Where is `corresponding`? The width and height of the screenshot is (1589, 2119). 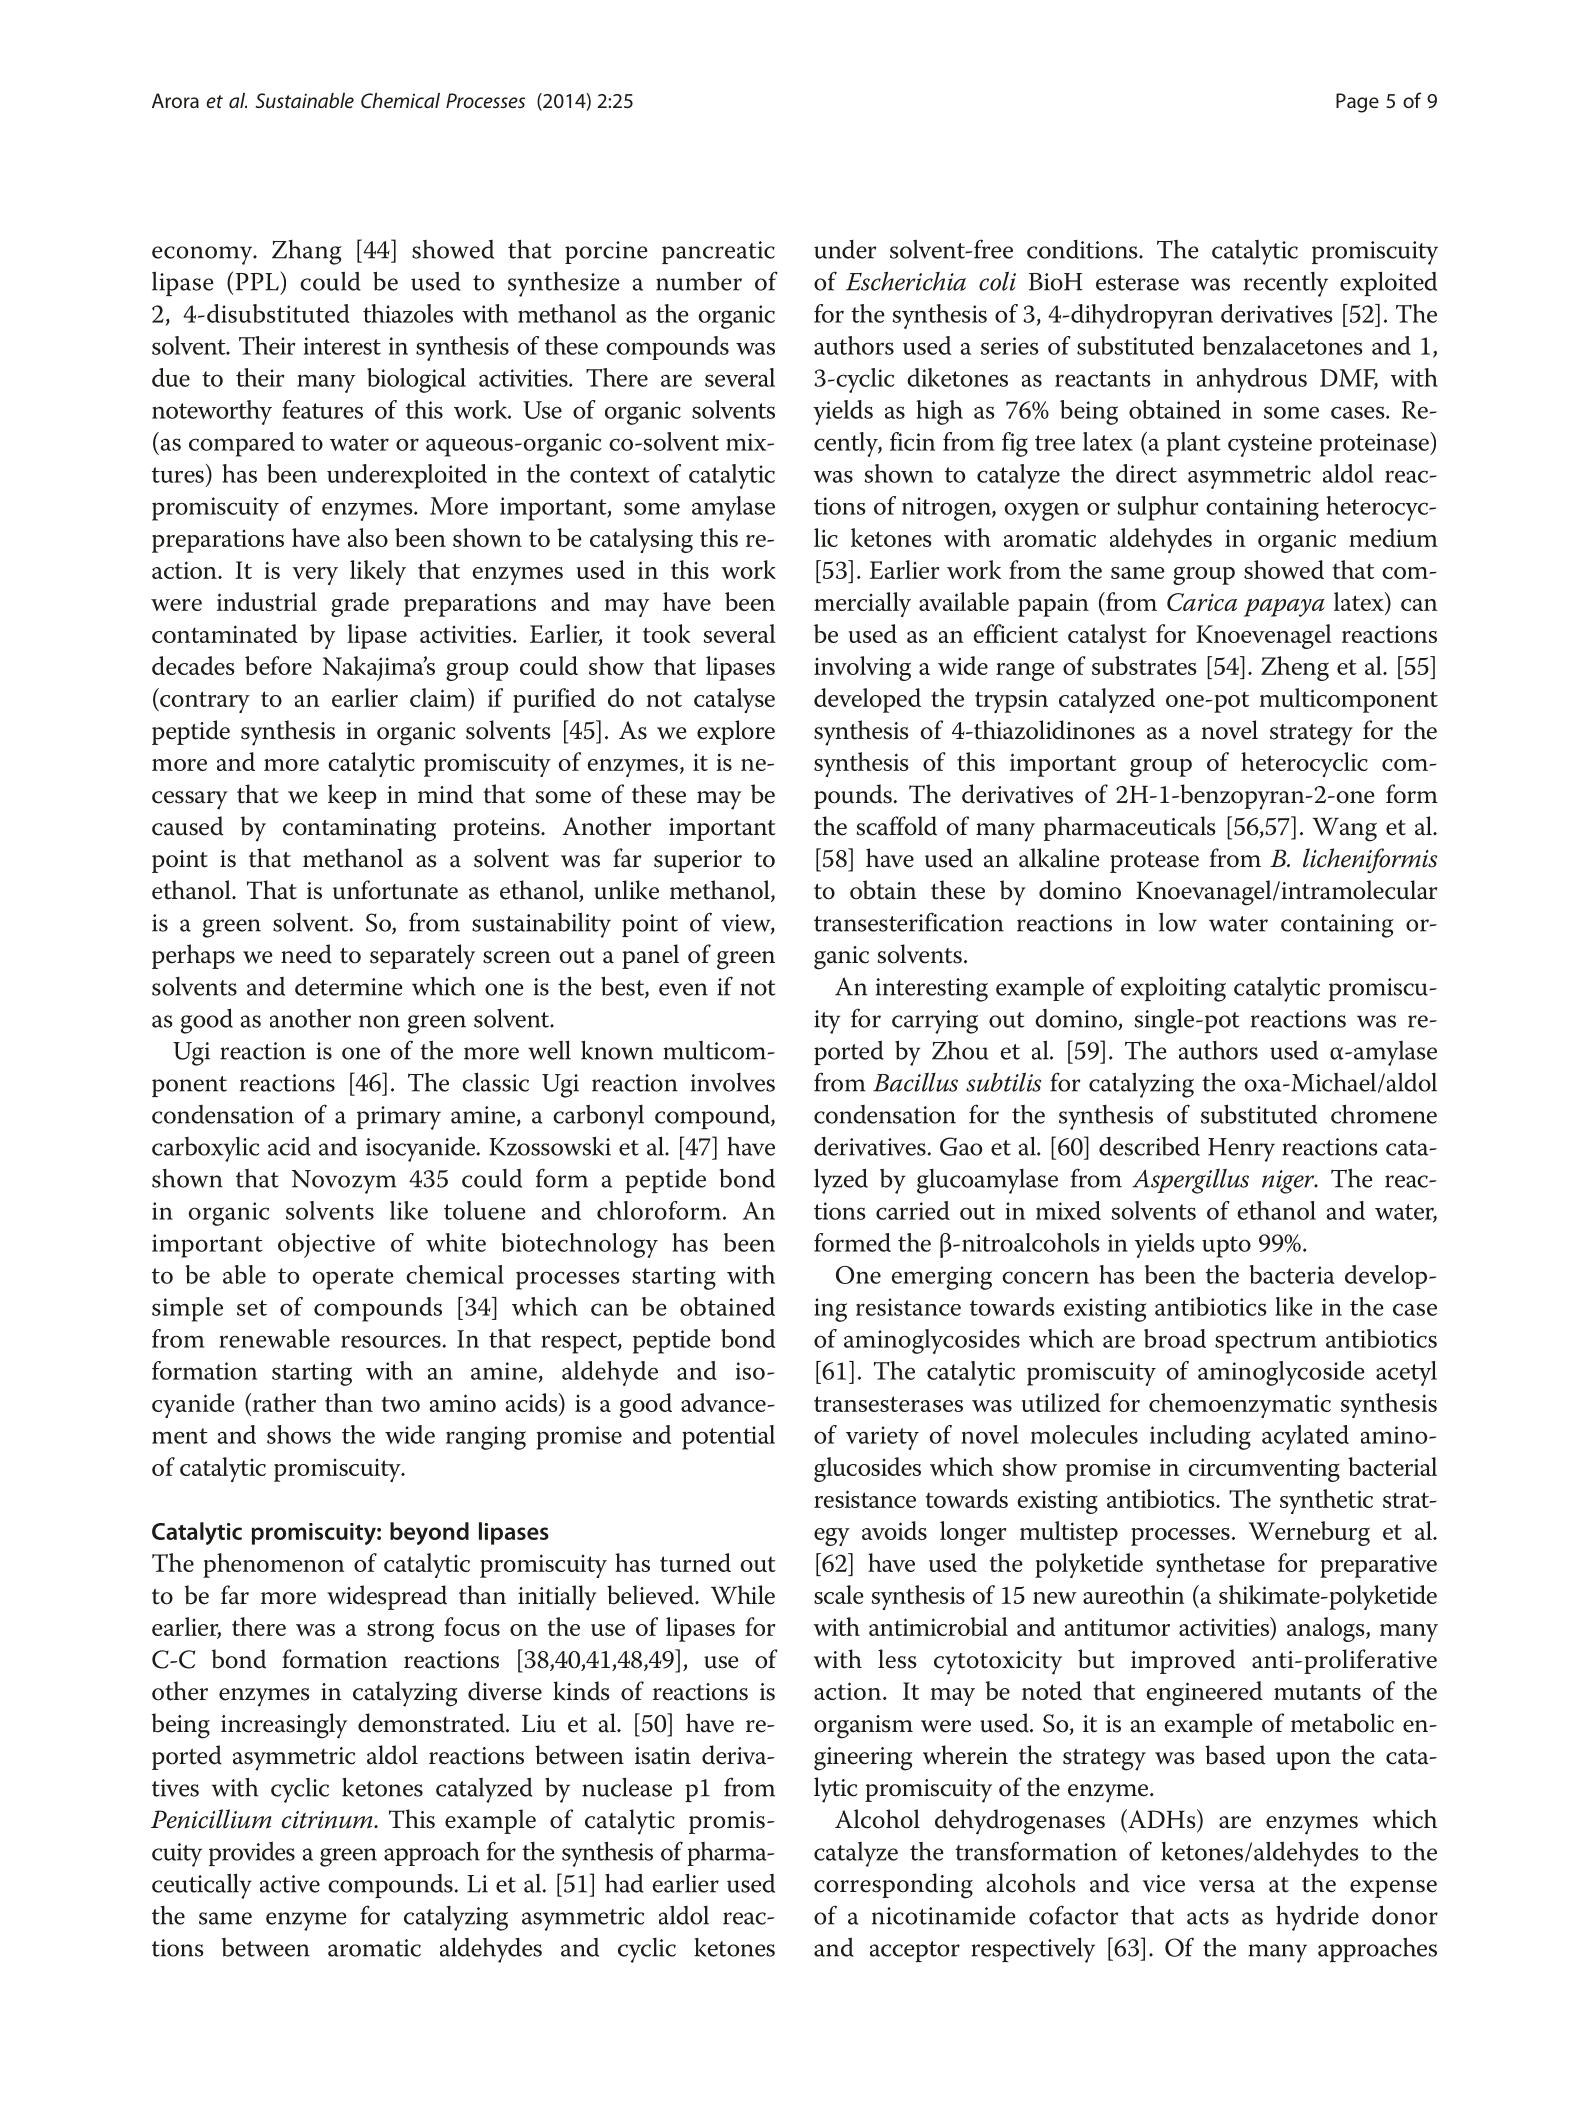
corresponding is located at coordinates (893, 1886).
